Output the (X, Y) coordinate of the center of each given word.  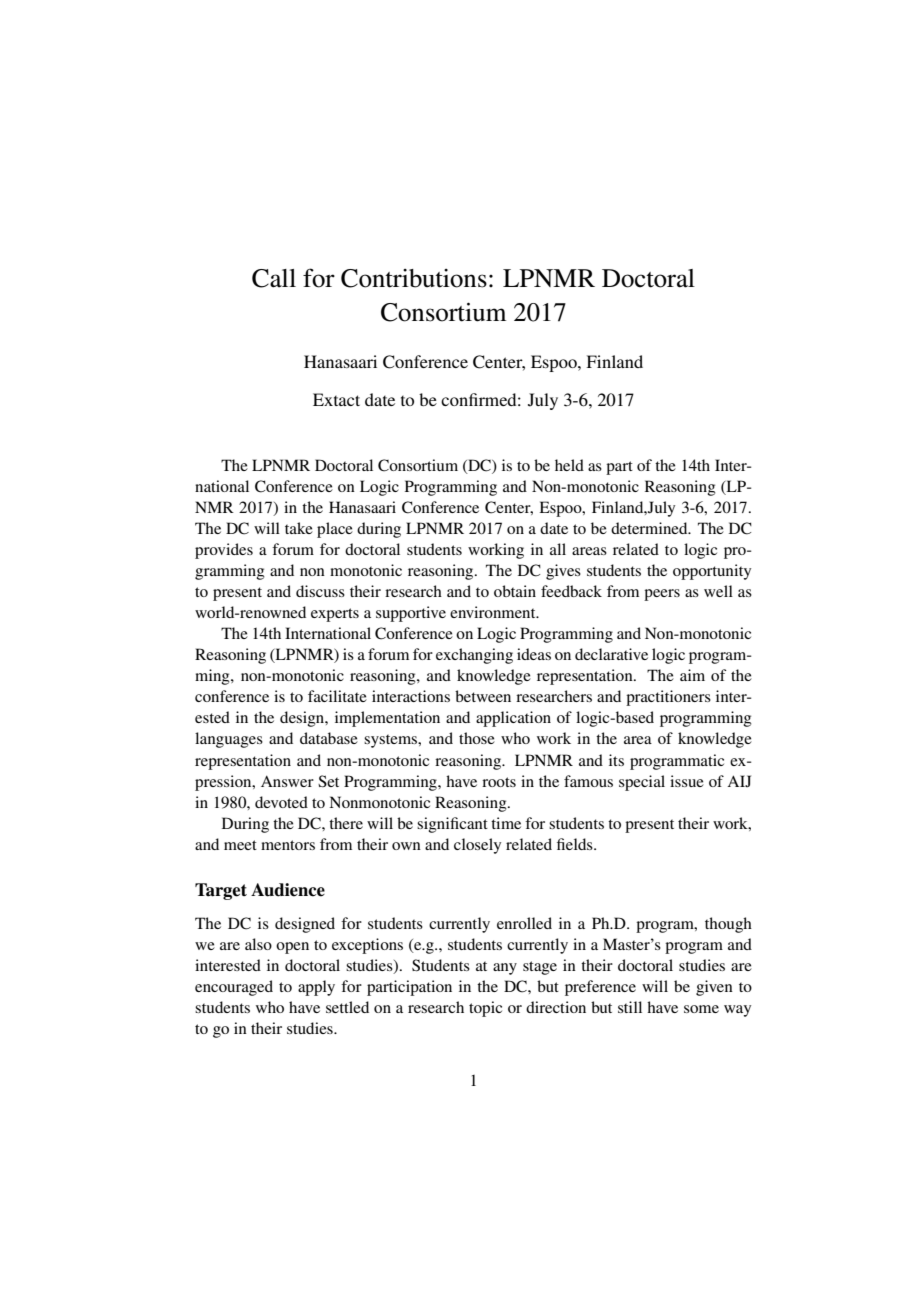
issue (687, 781)
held (569, 465)
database (329, 738)
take (299, 528)
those (477, 738)
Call (274, 278)
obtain (515, 591)
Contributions (414, 278)
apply (316, 988)
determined (650, 528)
